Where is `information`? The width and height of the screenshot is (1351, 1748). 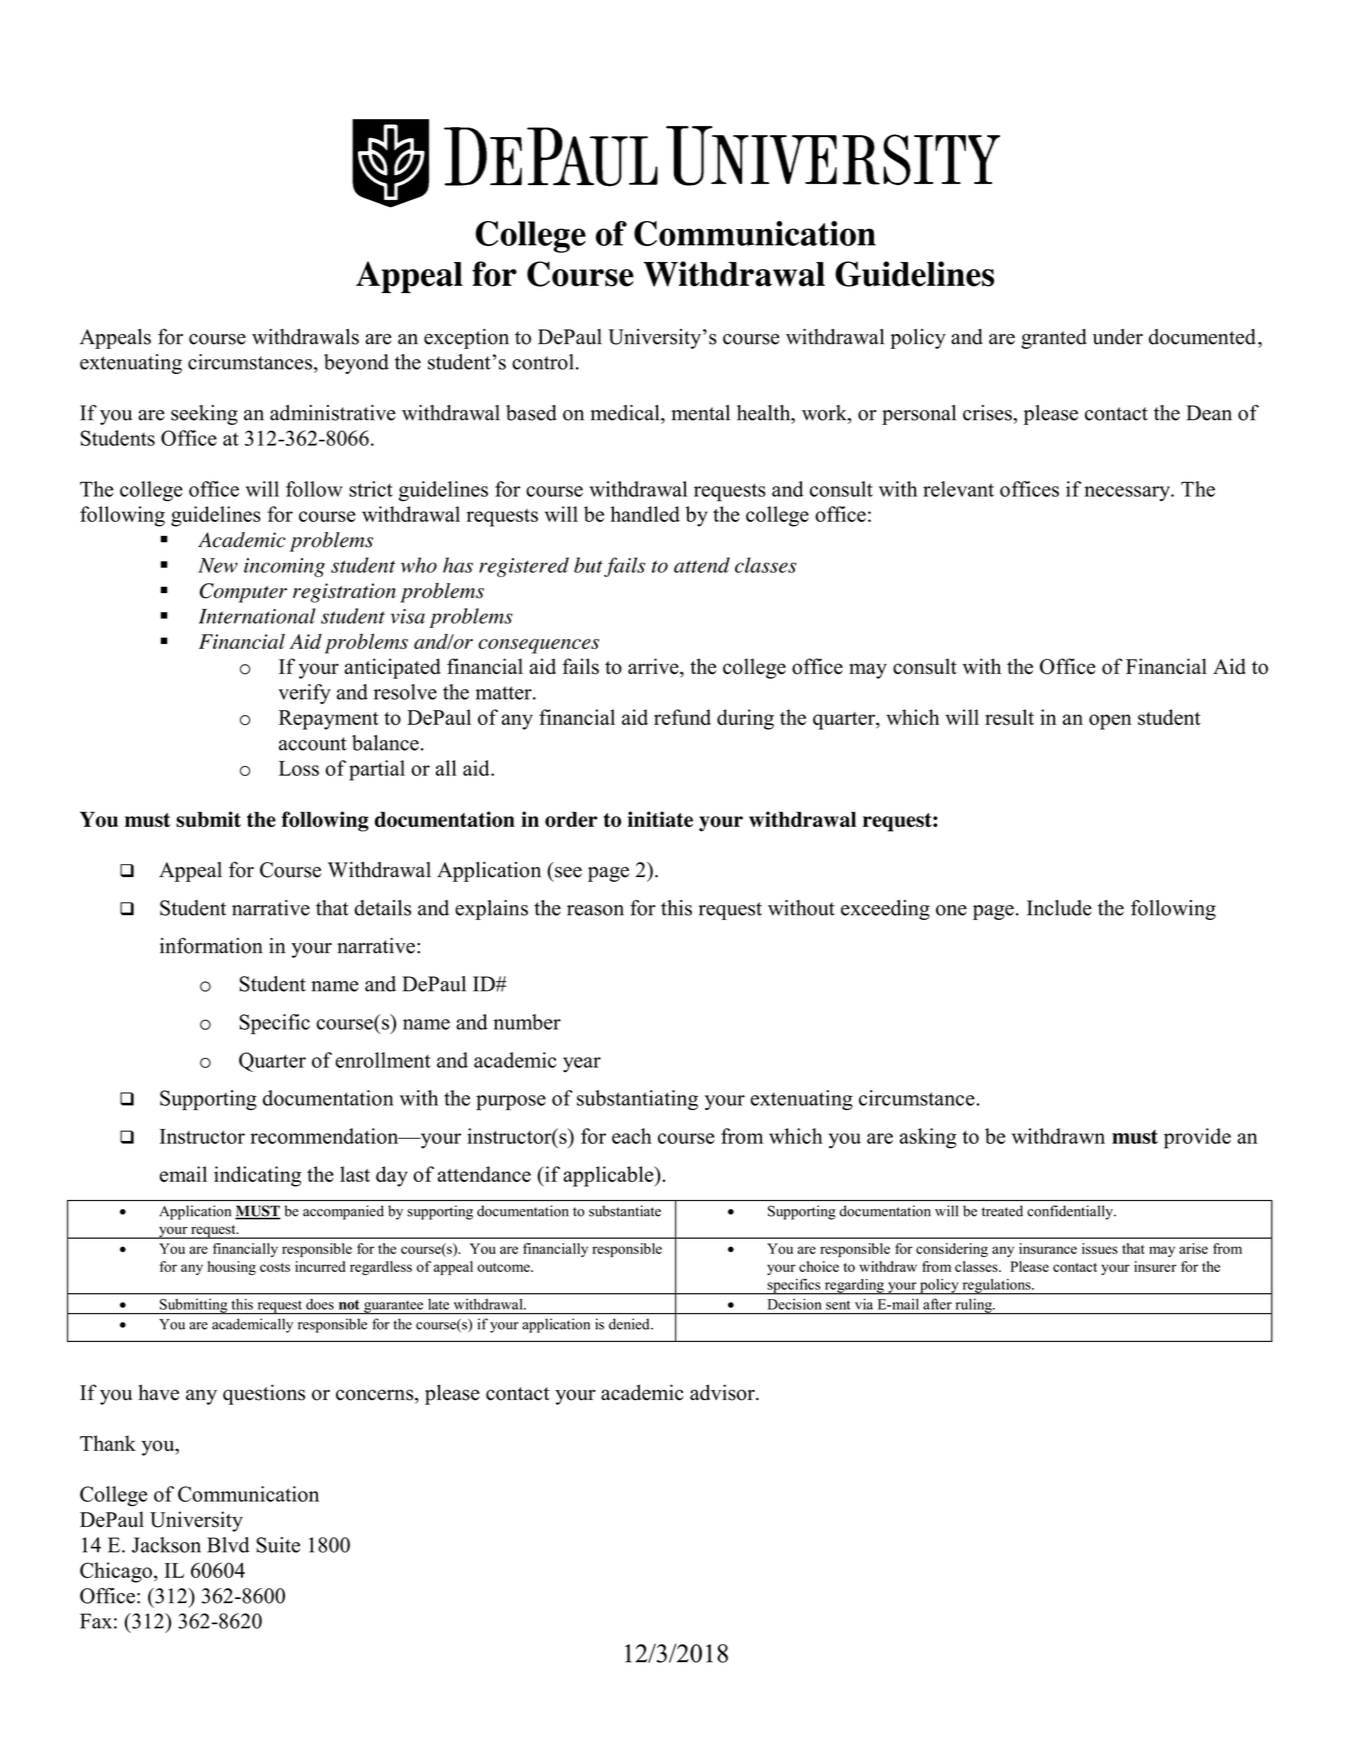
information is located at coordinates (211, 945).
